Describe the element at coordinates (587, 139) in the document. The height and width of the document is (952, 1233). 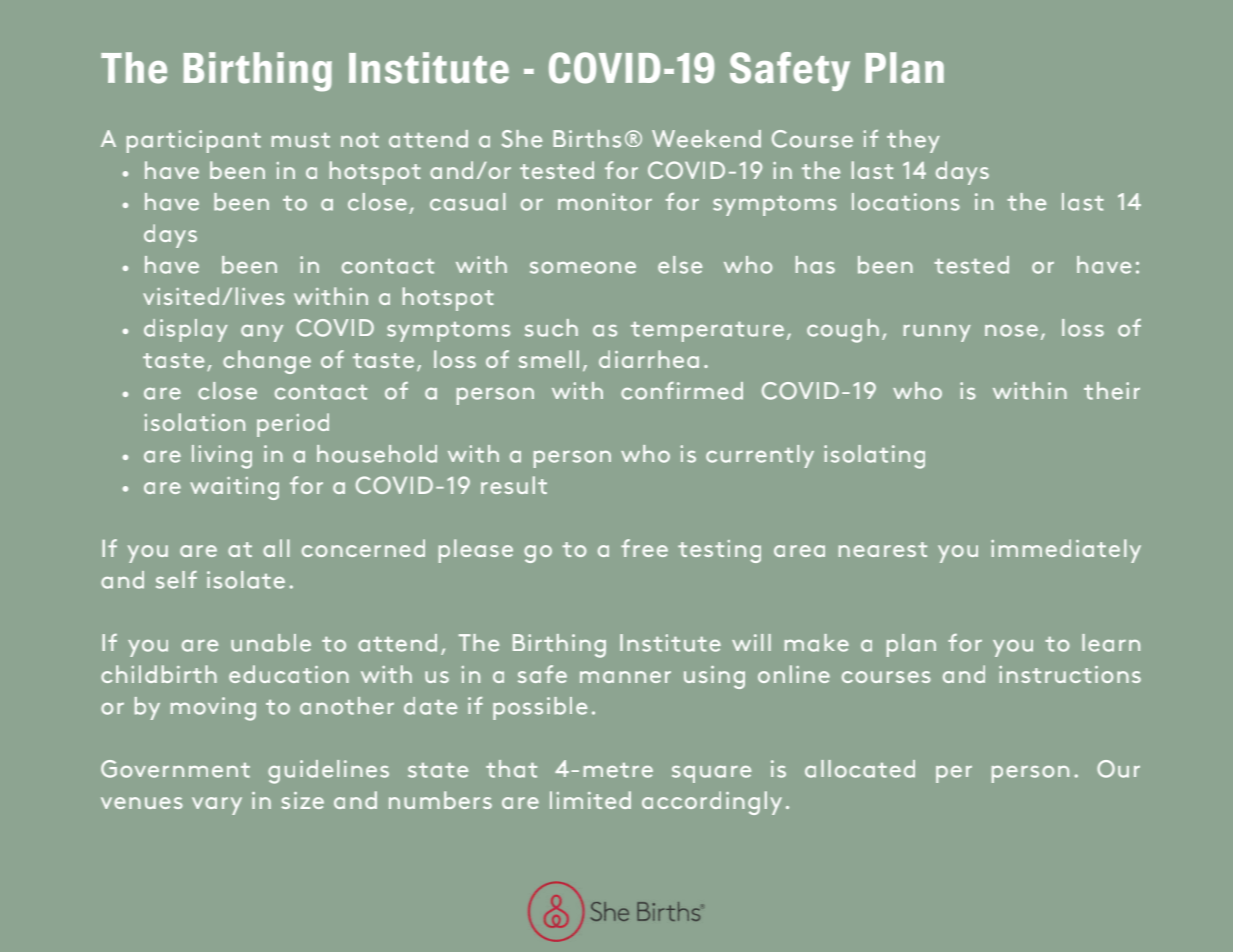
I see `Births` at that location.
